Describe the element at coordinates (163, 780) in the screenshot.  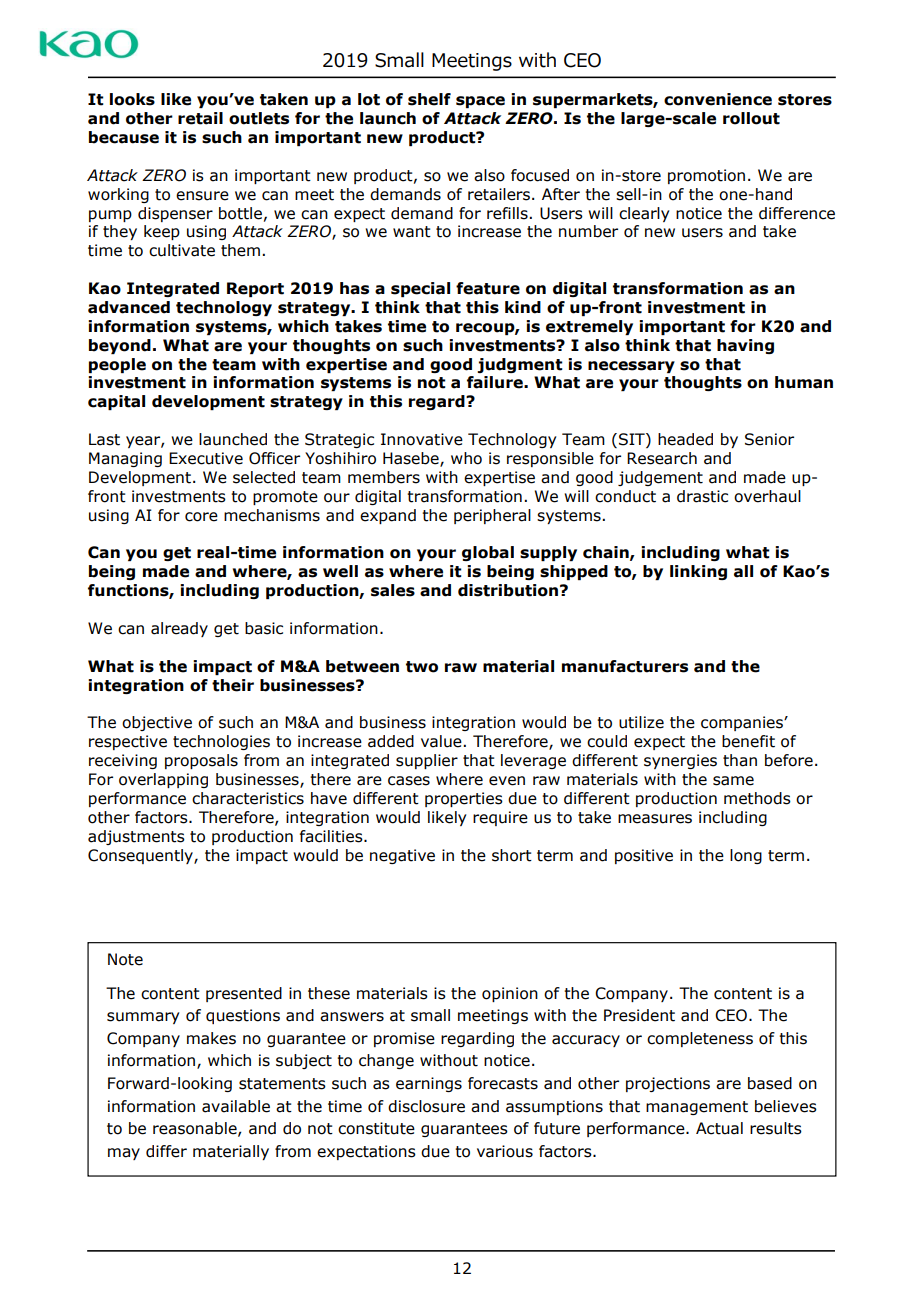
I see `overlapping` at that location.
